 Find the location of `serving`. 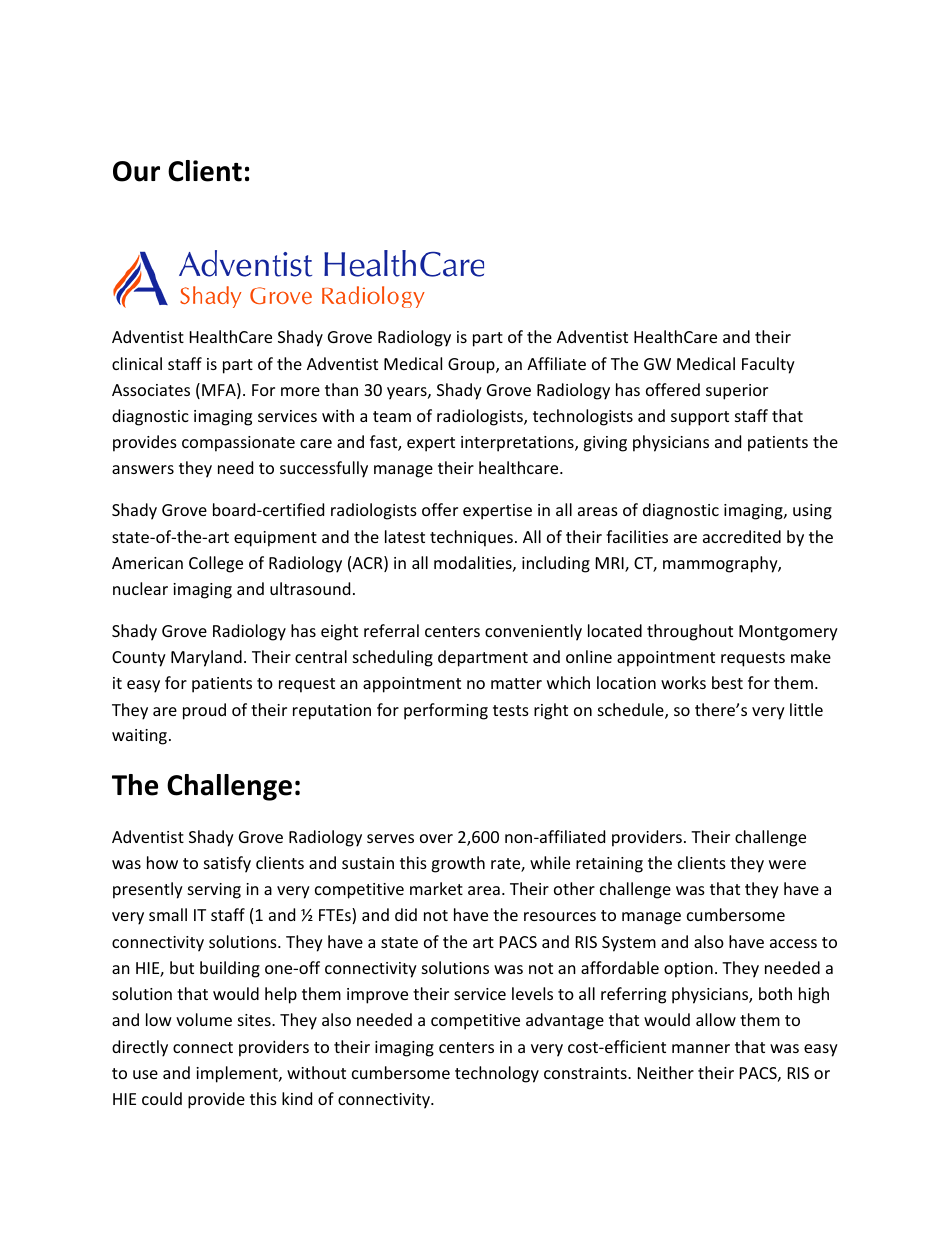

serving is located at coordinates (214, 891).
